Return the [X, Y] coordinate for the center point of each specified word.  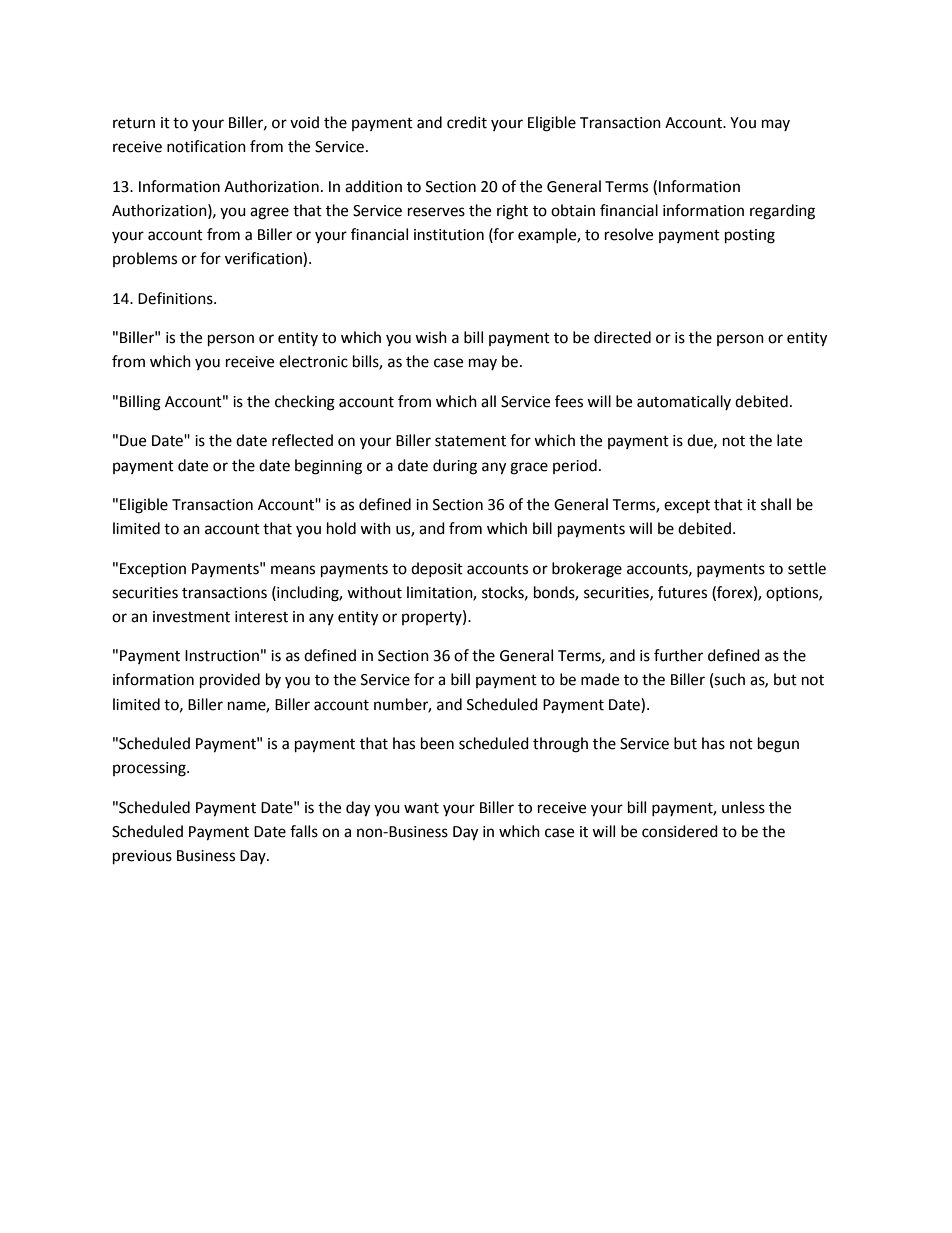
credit [467, 122]
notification [206, 146]
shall [776, 504]
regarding [782, 212]
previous [142, 857]
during [455, 467]
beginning [328, 467]
